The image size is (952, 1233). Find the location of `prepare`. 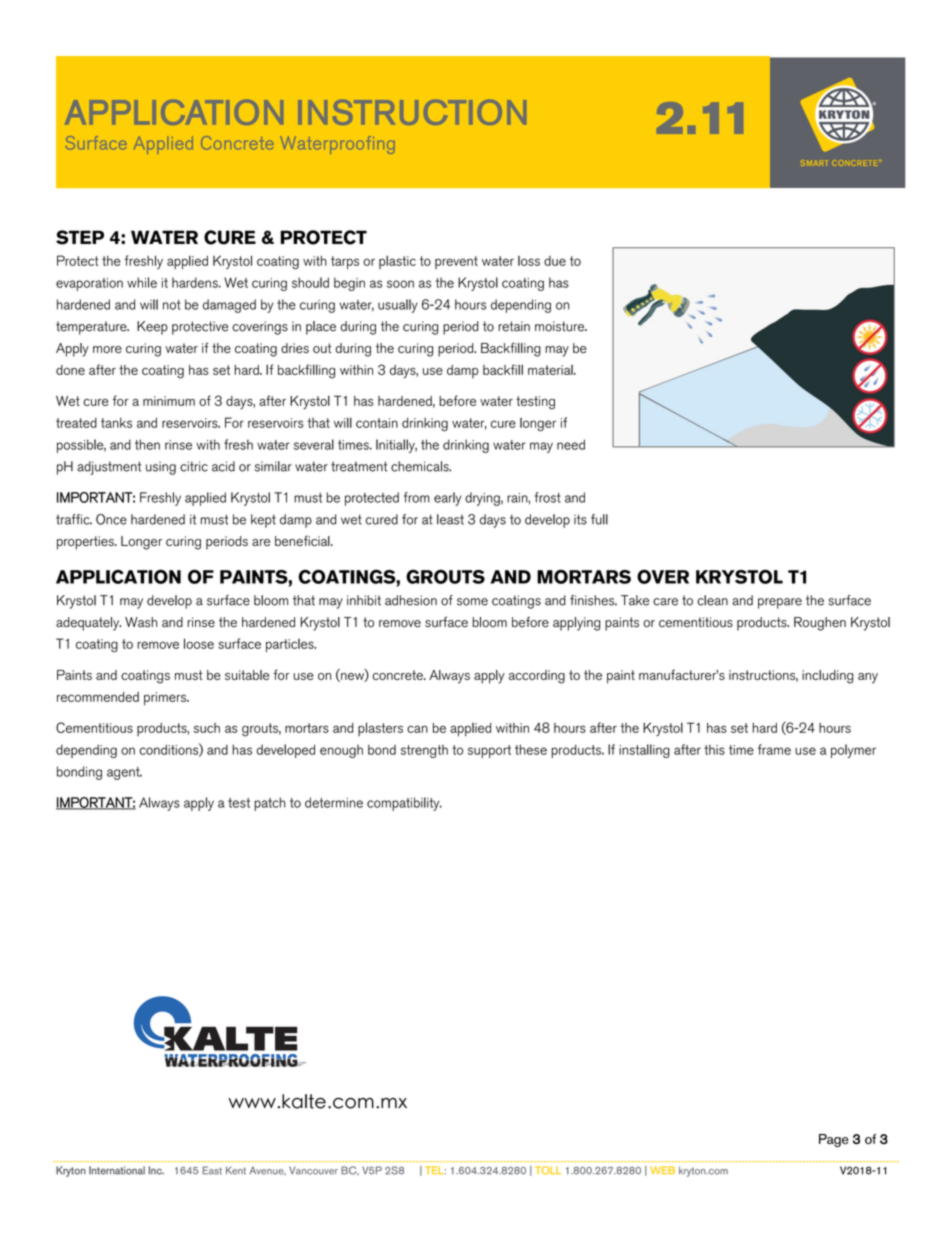

prepare is located at coordinates (780, 603).
